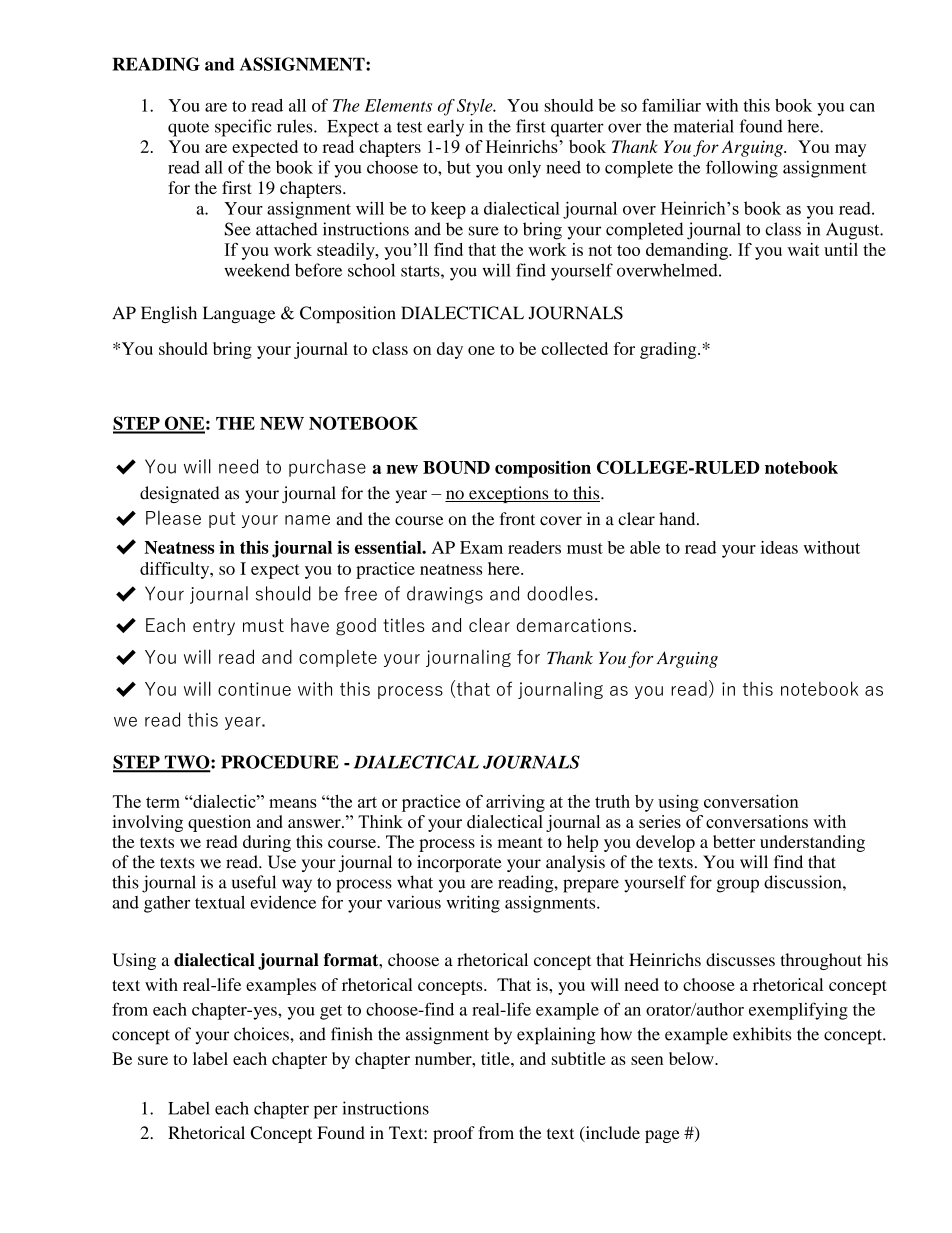  Describe the element at coordinates (326, 1112) in the screenshot. I see `per` at that location.
